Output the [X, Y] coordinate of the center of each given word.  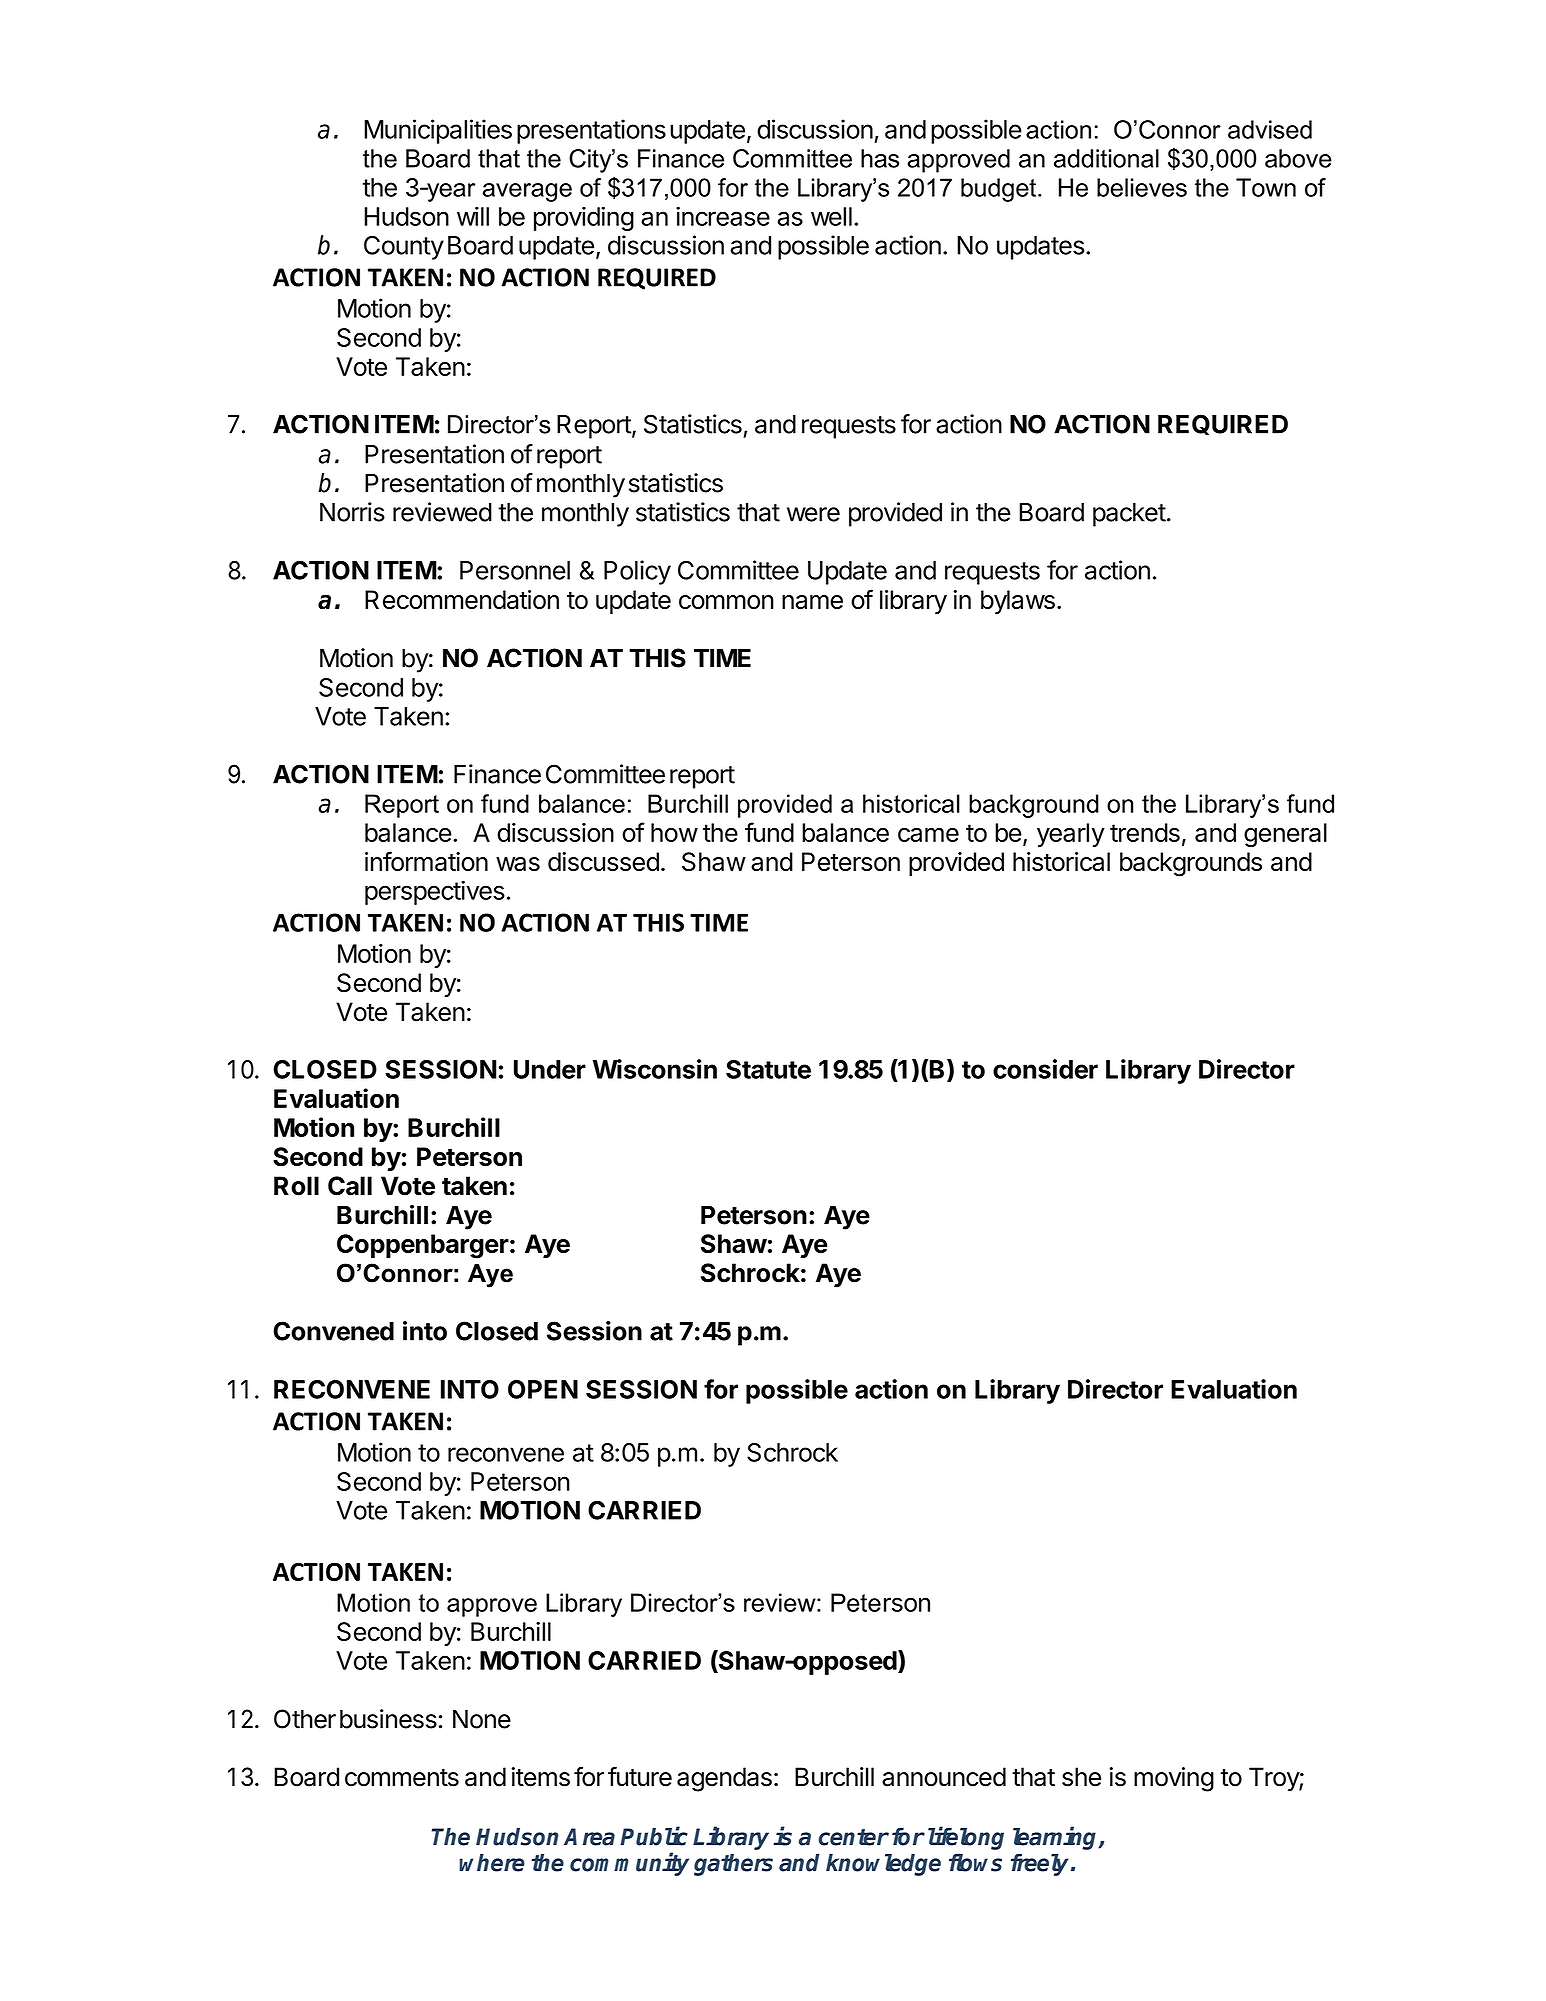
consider [1045, 1069]
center [854, 1837]
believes [1142, 187]
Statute [768, 1069]
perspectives [435, 892]
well [831, 216]
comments [402, 1778]
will [473, 216]
